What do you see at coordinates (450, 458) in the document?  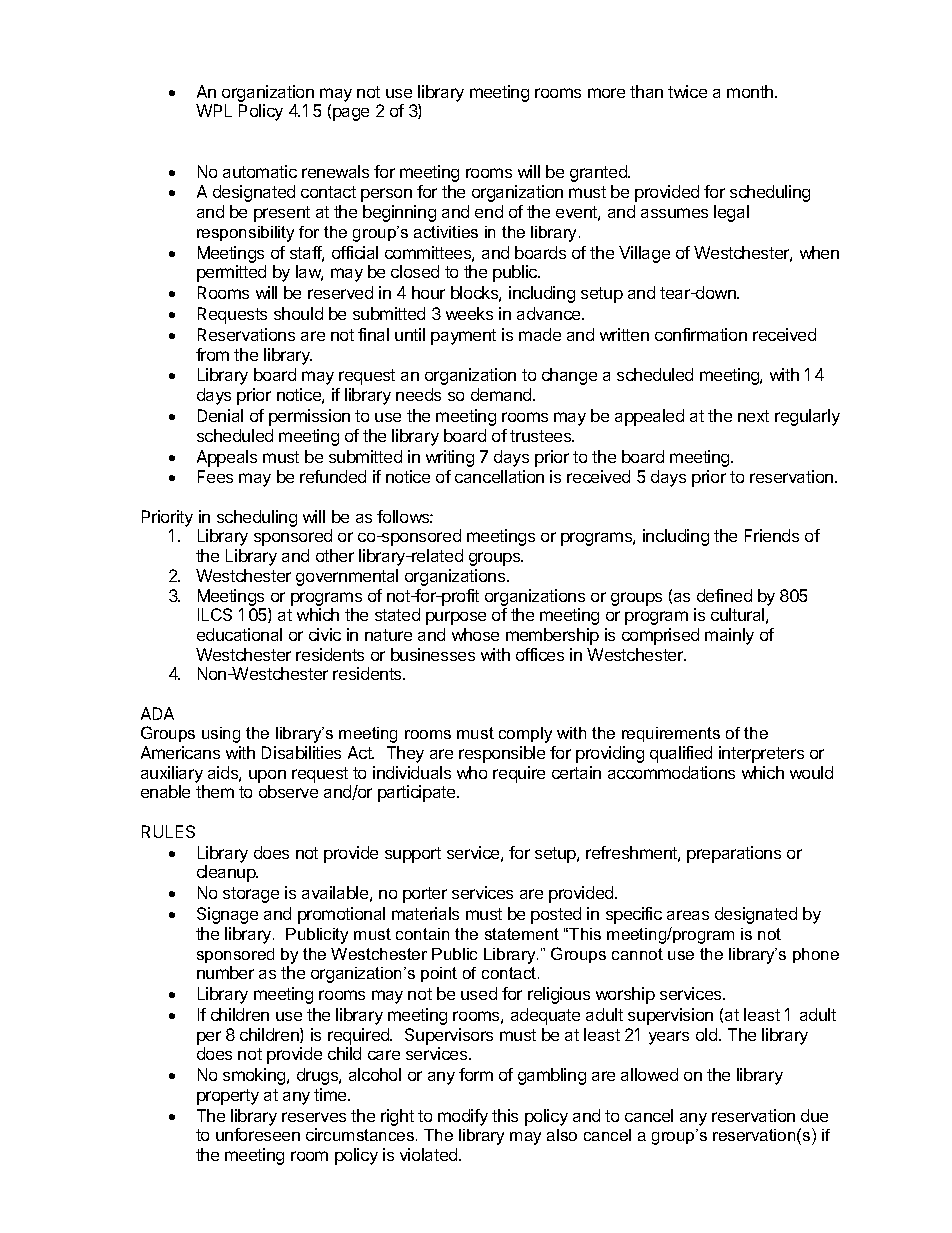 I see `writing` at bounding box center [450, 458].
